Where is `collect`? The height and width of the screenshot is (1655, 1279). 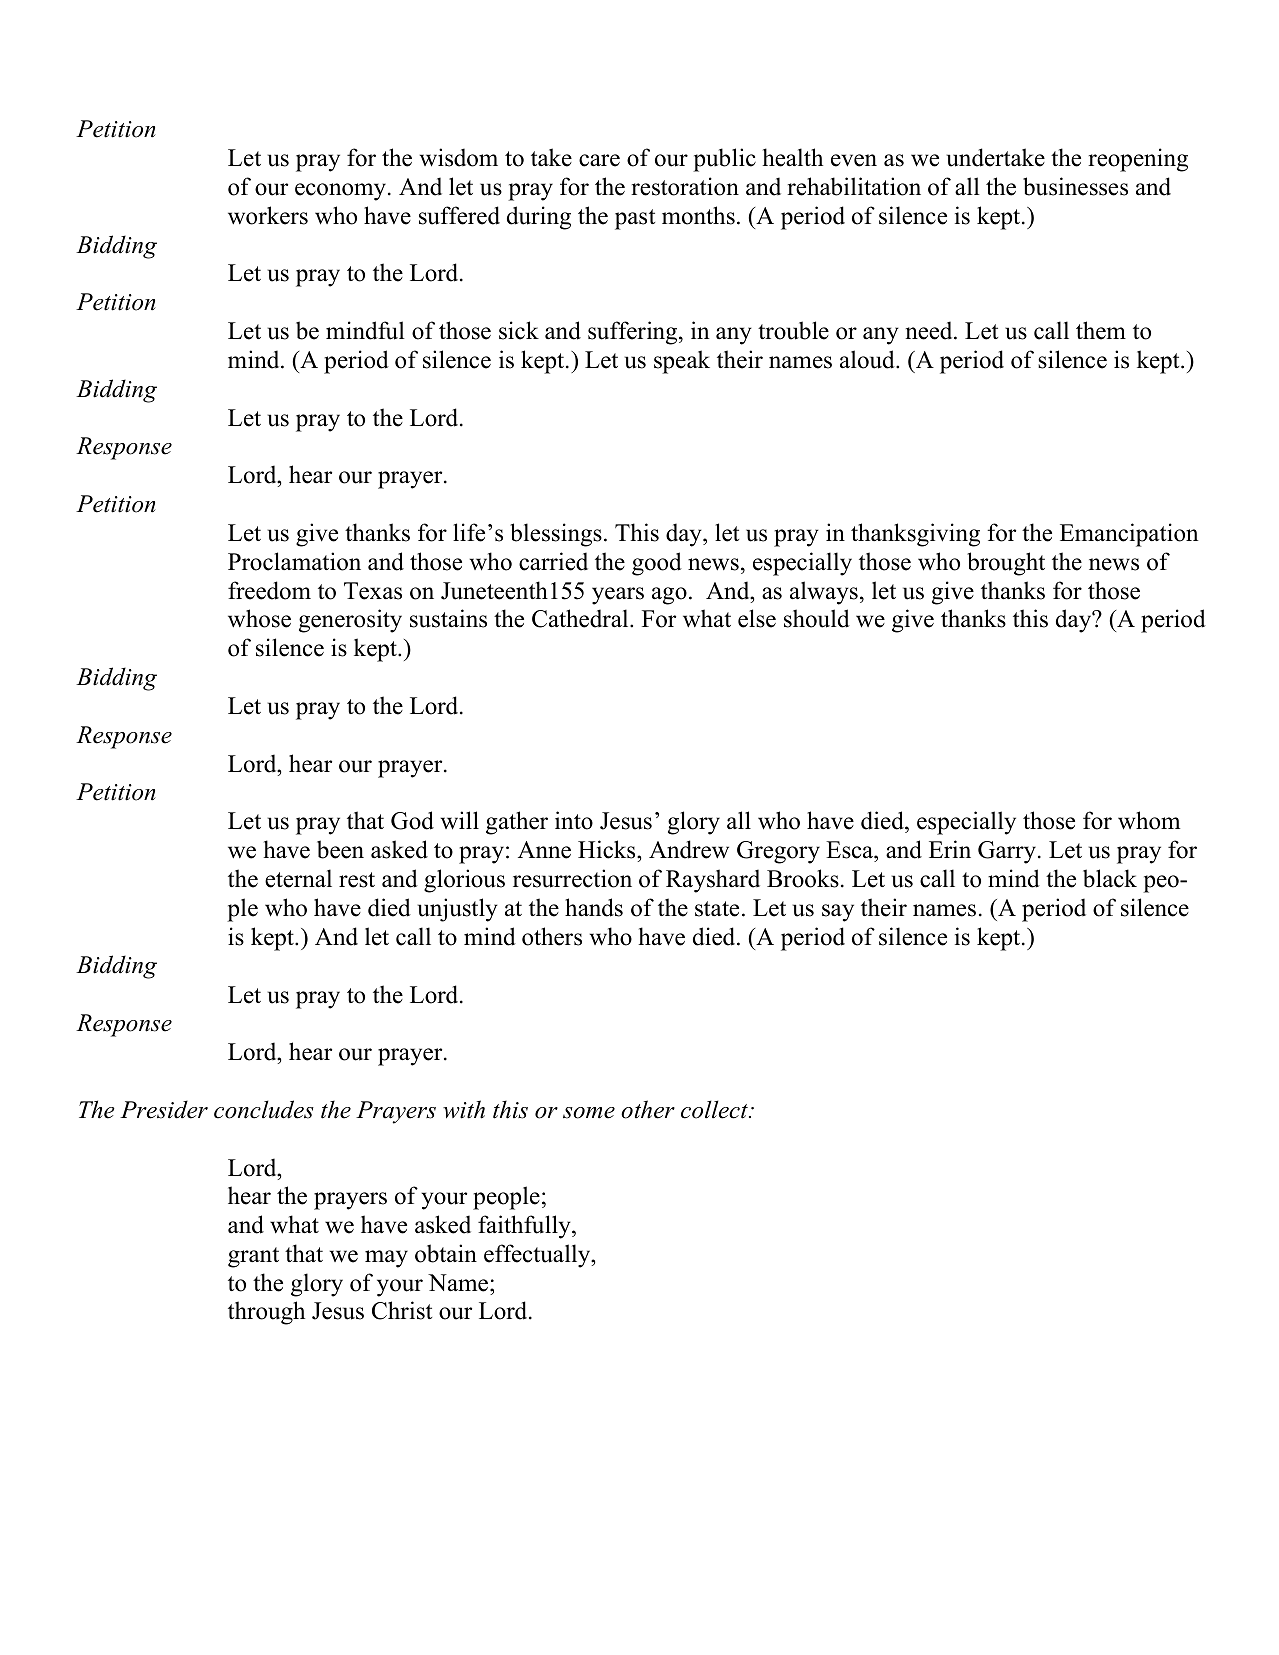
collect is located at coordinates (715, 1109).
